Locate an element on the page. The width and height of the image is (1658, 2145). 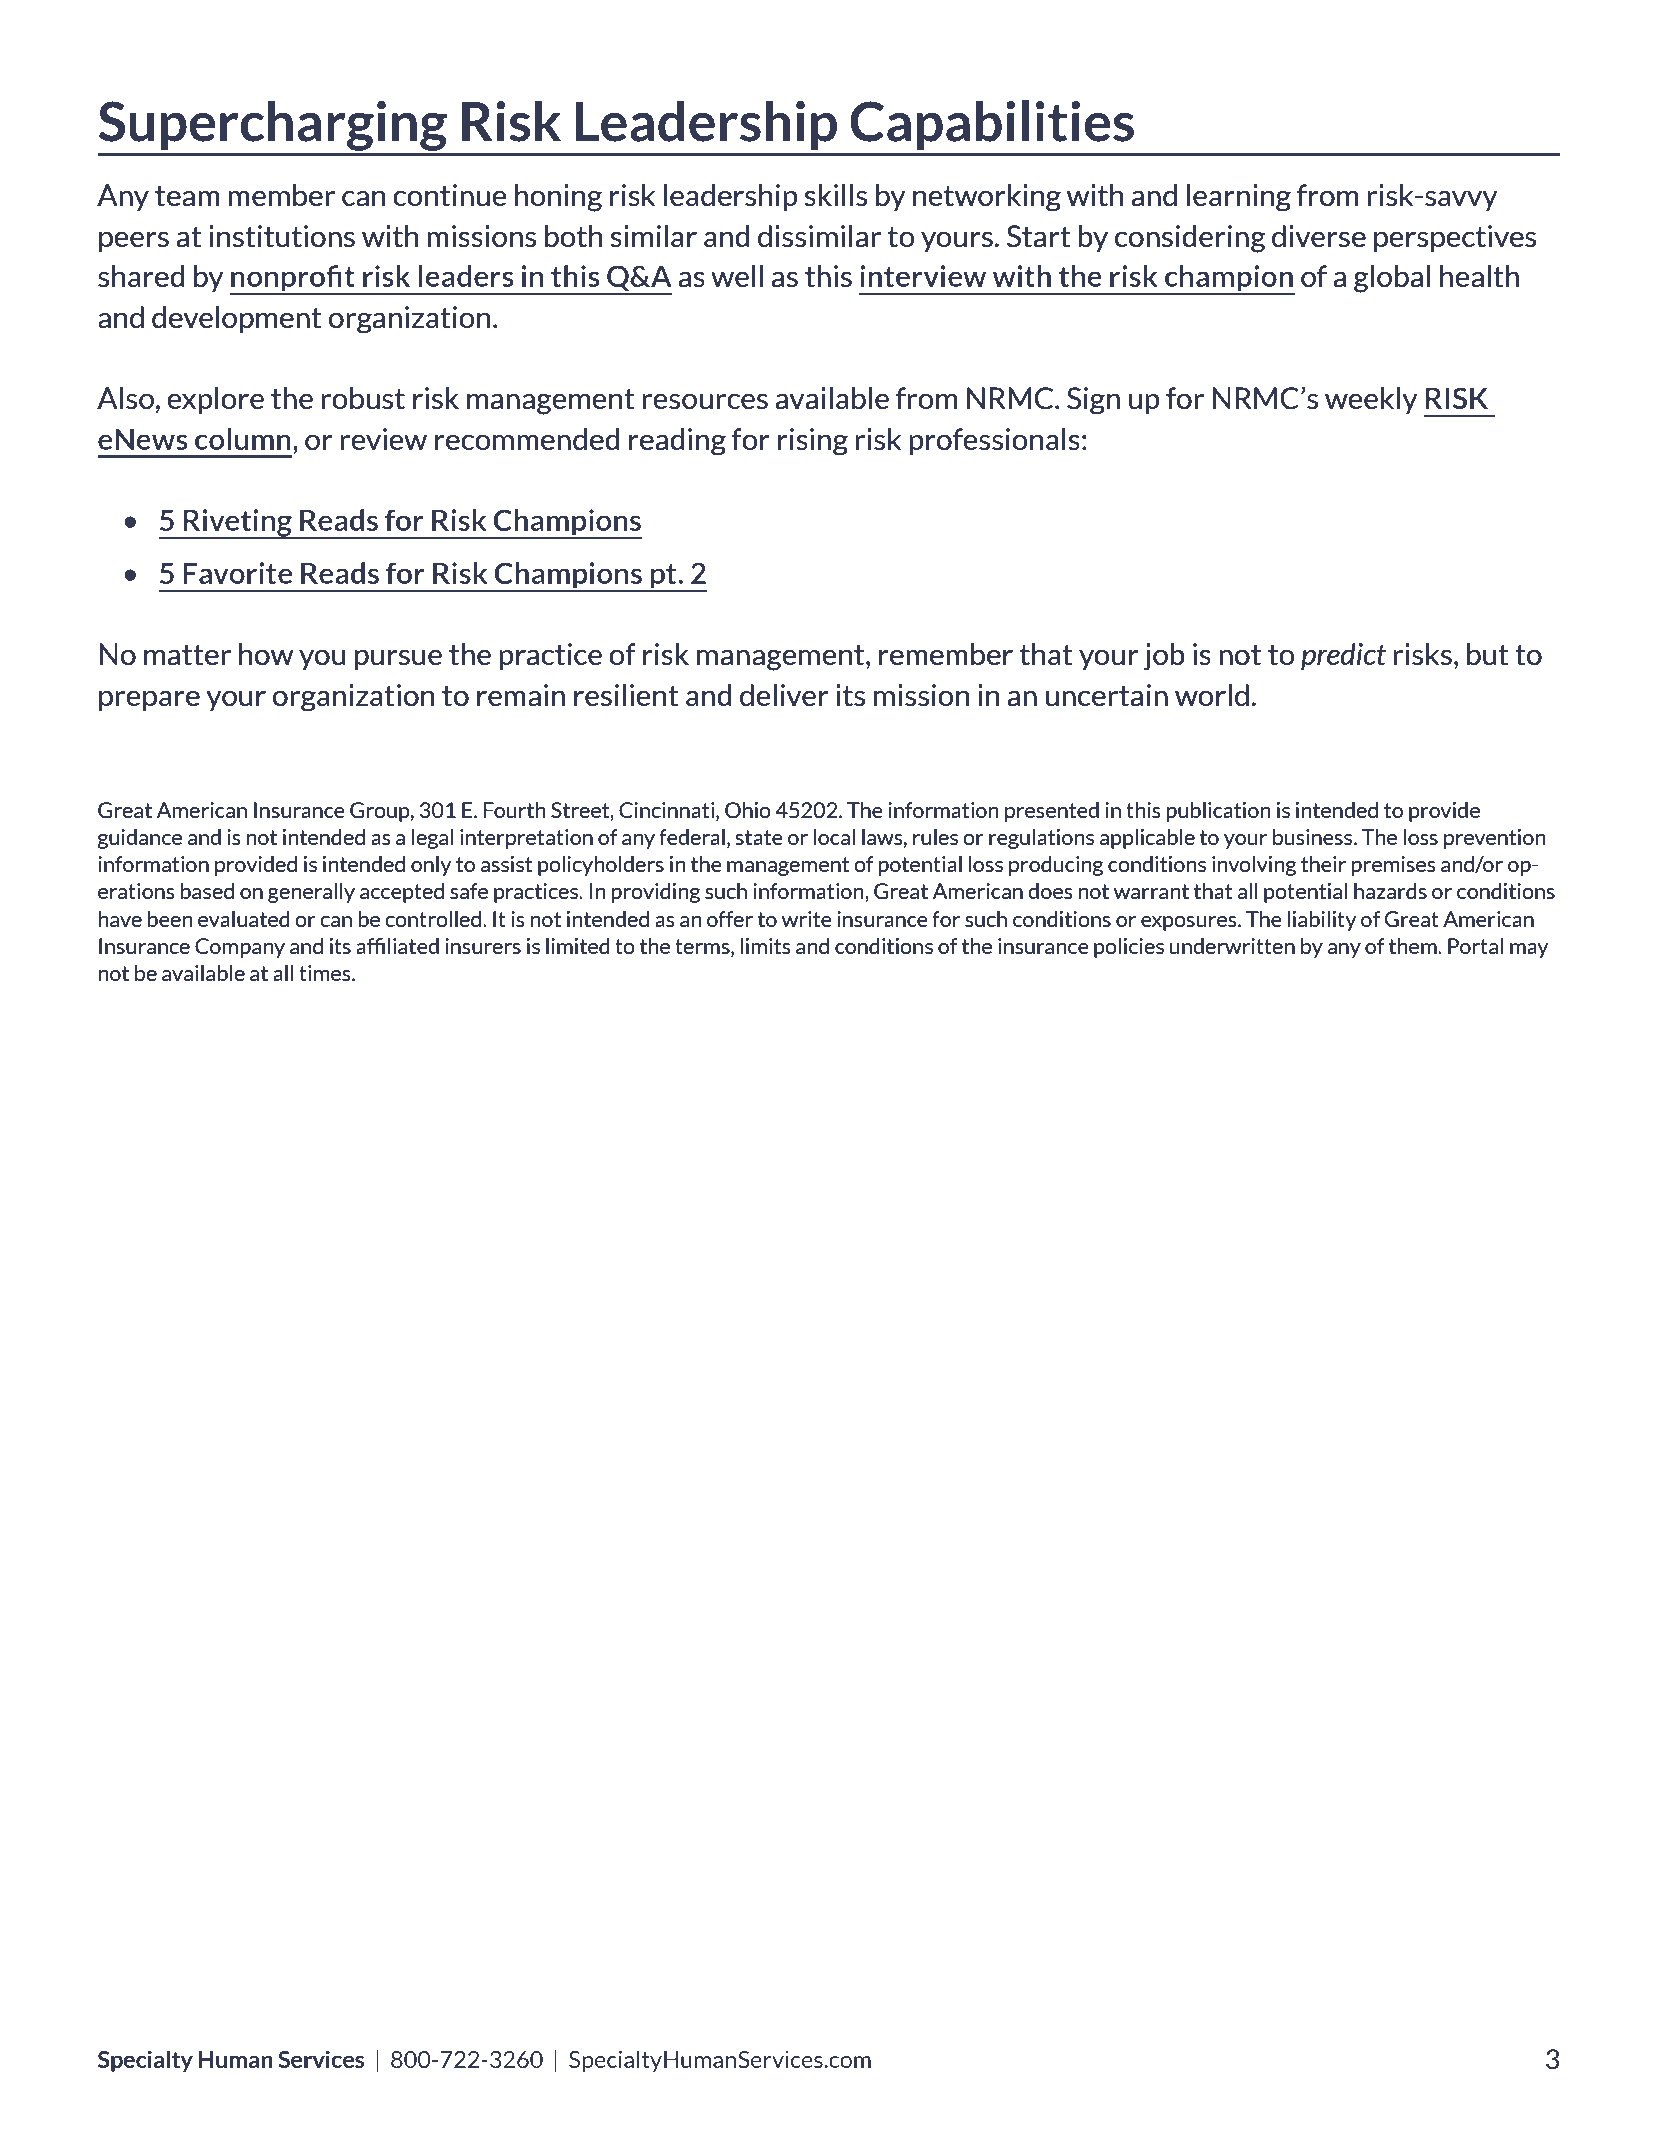
Fourth is located at coordinates (514, 810).
